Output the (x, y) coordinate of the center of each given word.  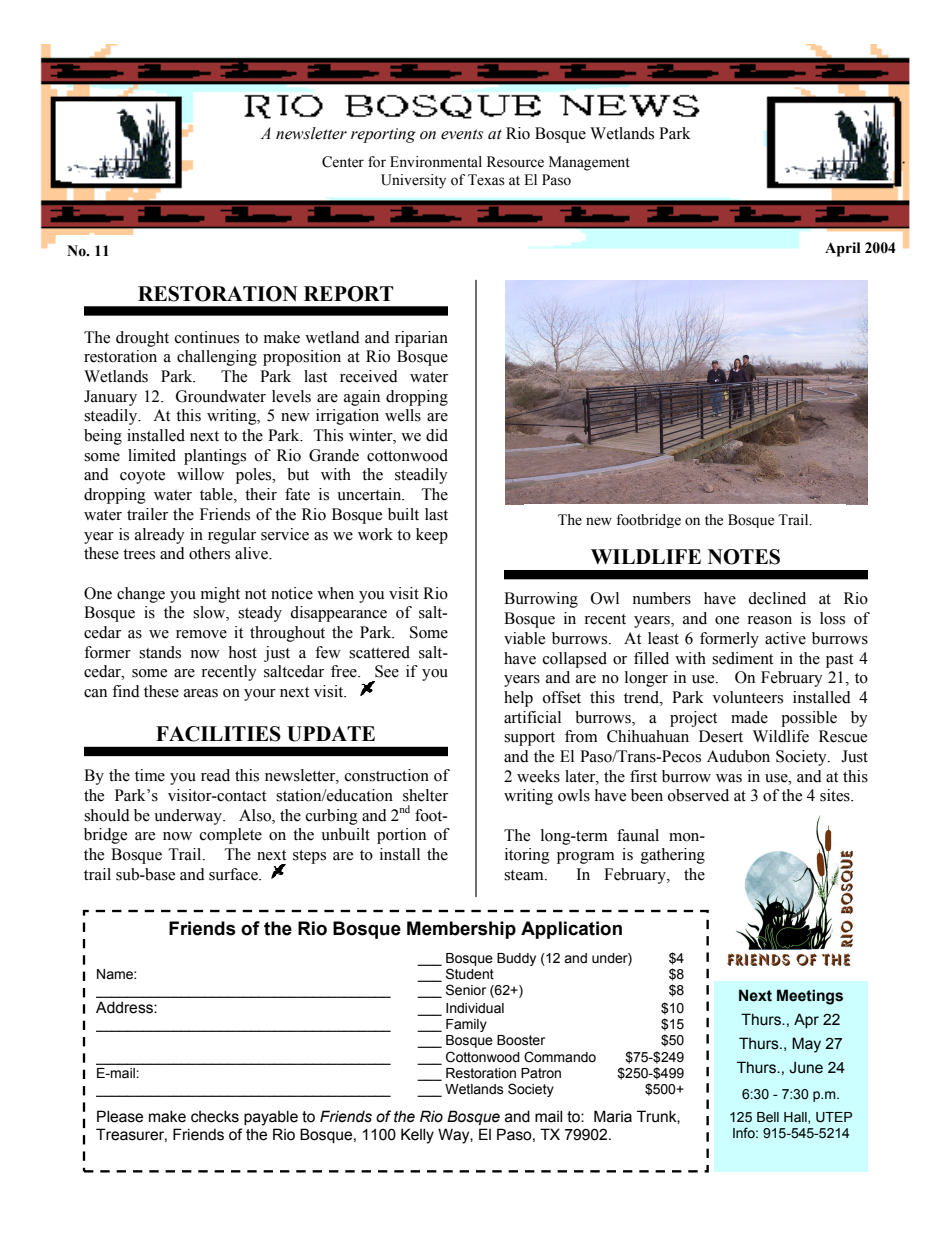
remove (201, 634)
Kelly (417, 1136)
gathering (673, 856)
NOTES (744, 557)
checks (215, 1116)
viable (524, 638)
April (843, 249)
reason (769, 620)
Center (343, 162)
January (110, 398)
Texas (486, 180)
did (437, 435)
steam (525, 875)
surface (234, 874)
